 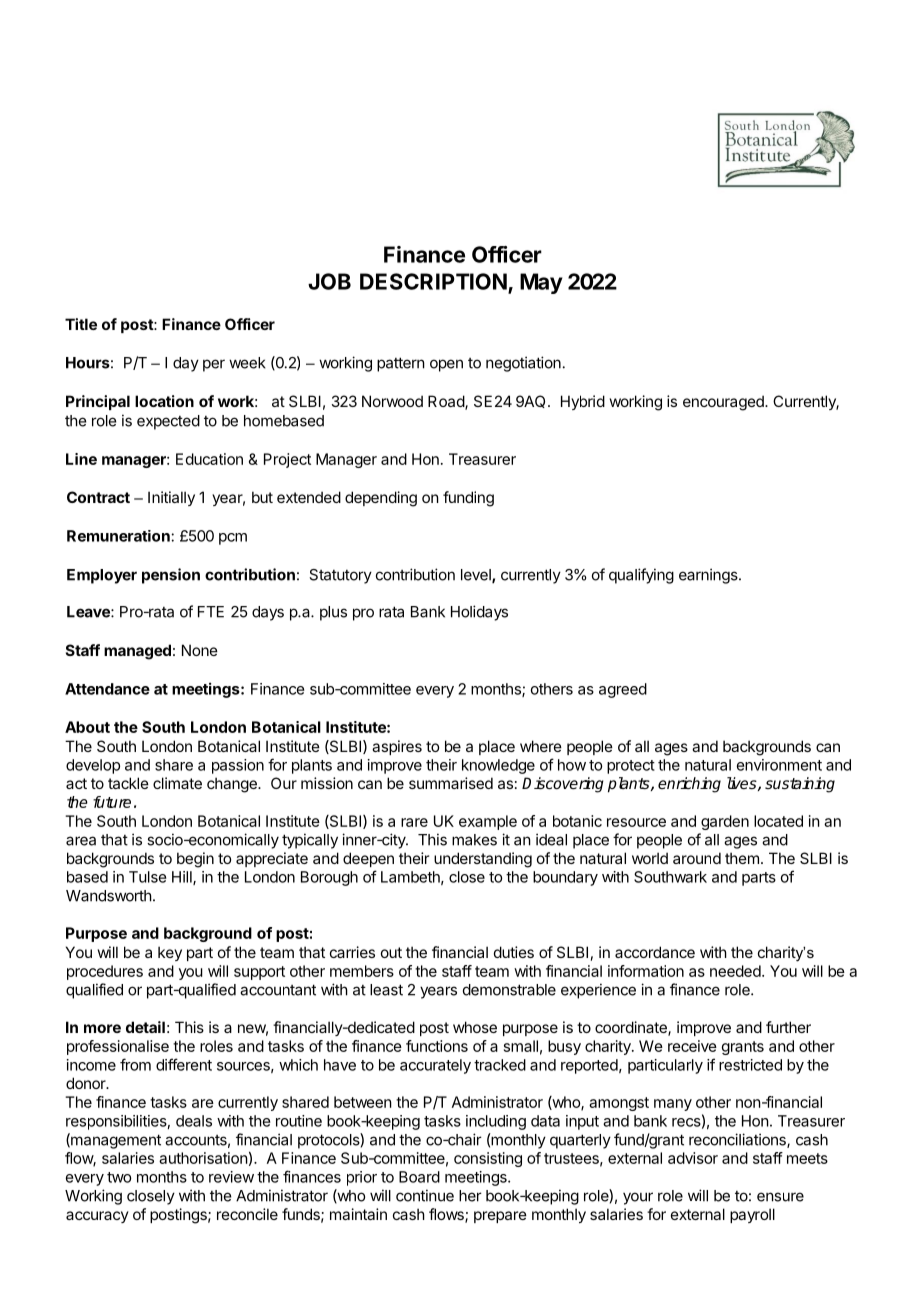 I want to click on them, so click(x=742, y=858).
